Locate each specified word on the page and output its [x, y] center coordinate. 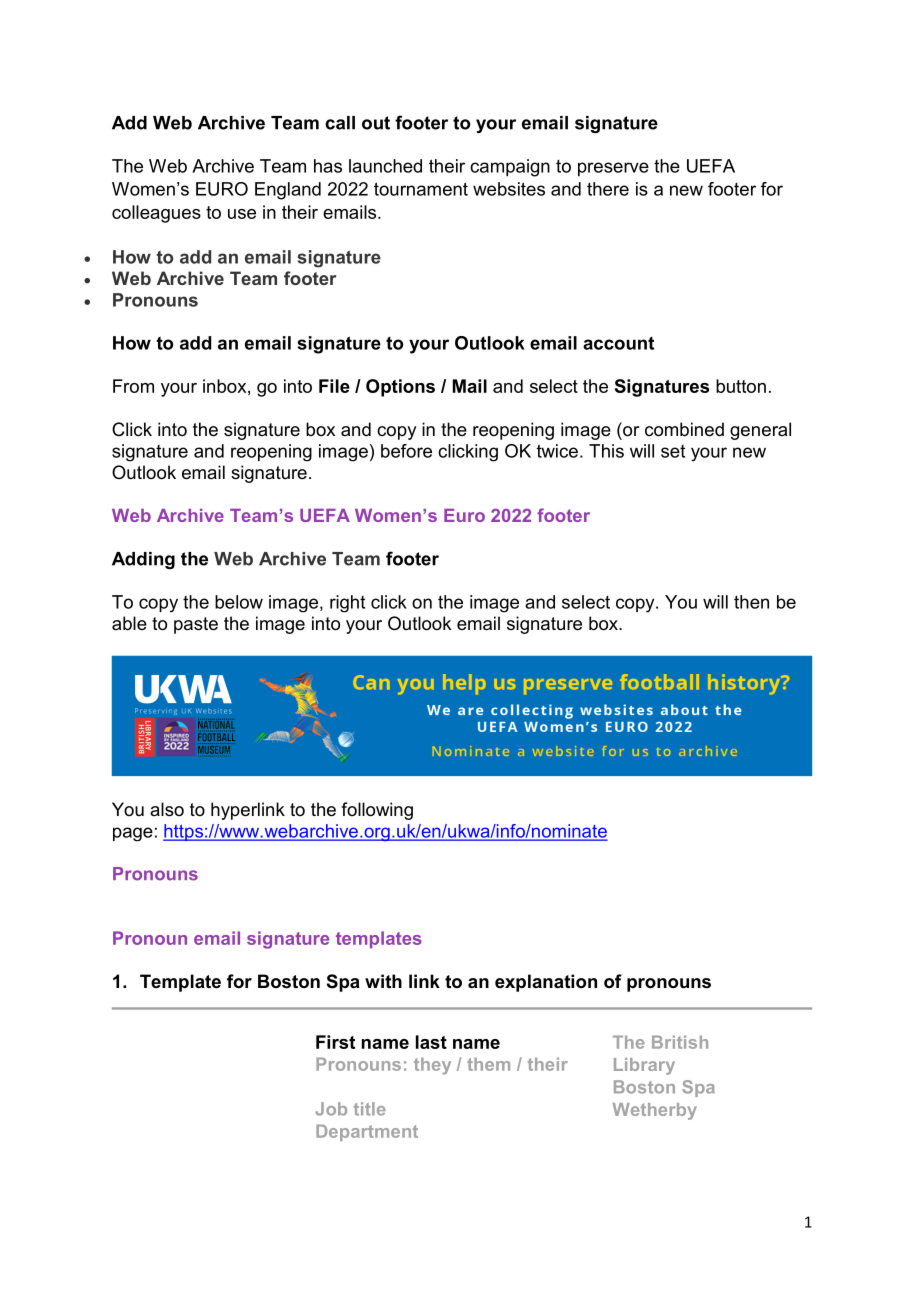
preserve [613, 169]
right [347, 604]
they [432, 1066]
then [751, 602]
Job [331, 1109]
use [242, 214]
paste [196, 625]
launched [385, 166]
